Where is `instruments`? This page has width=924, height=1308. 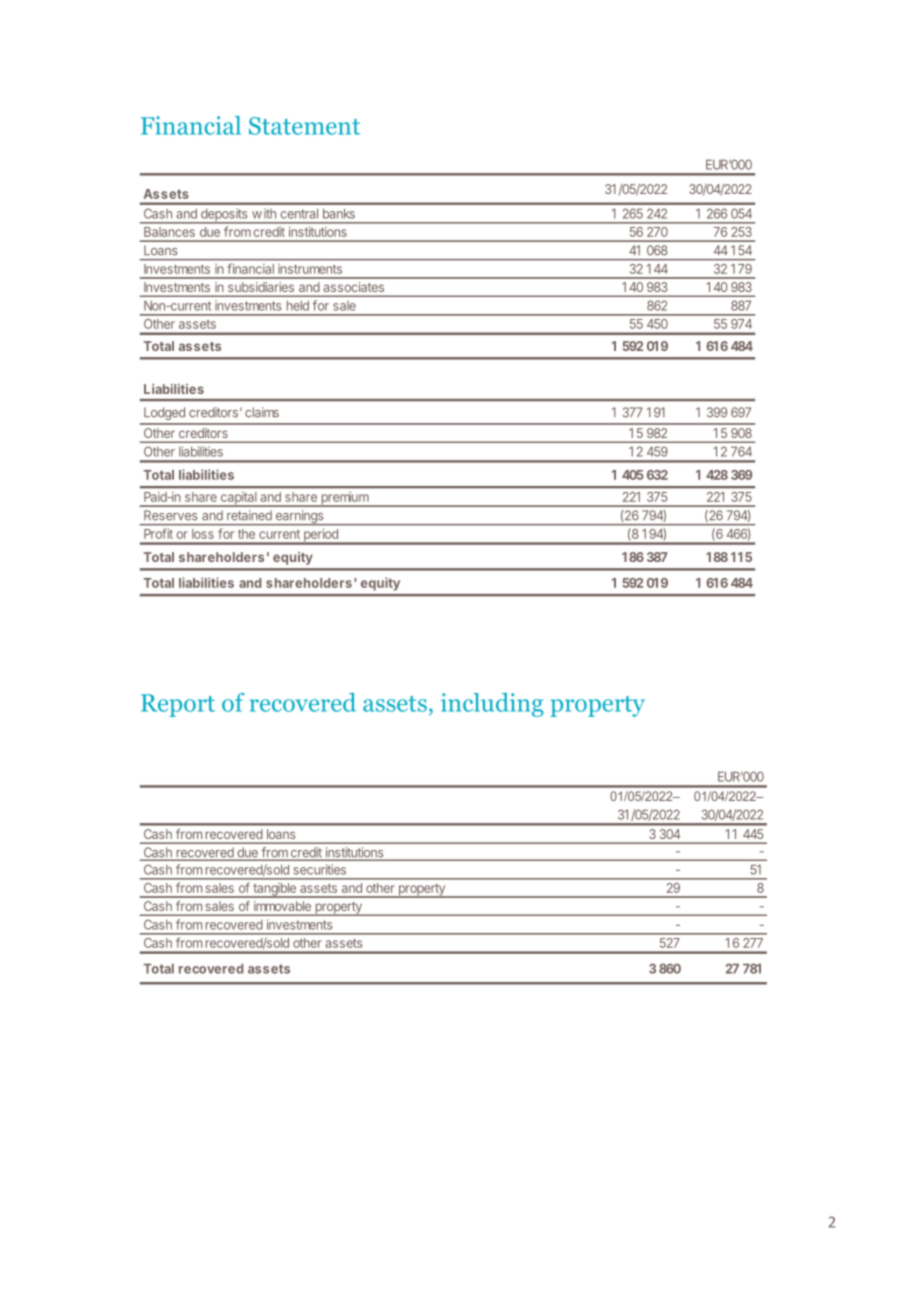 instruments is located at coordinates (310, 269).
